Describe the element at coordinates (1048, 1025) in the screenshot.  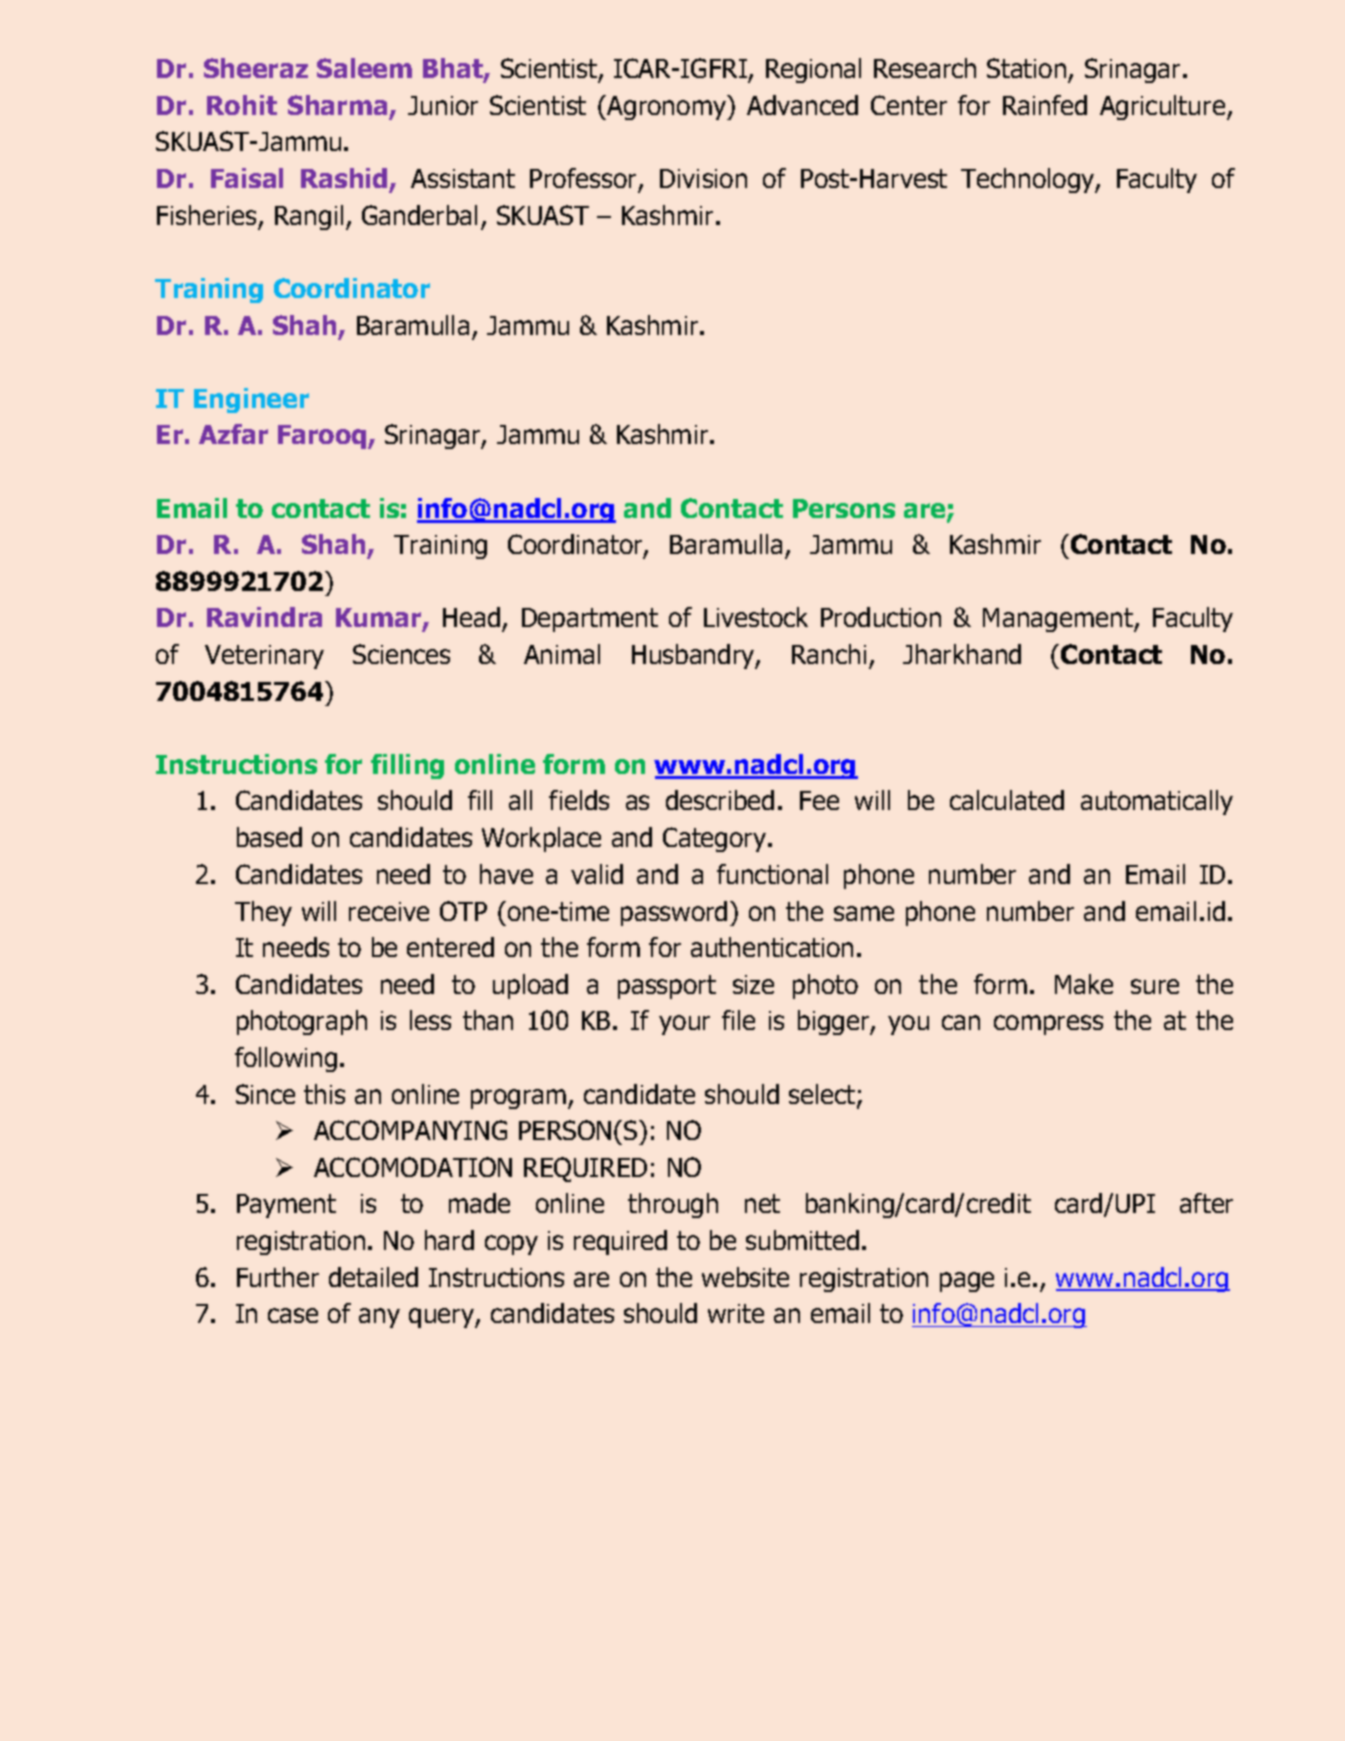
I see `compress` at that location.
